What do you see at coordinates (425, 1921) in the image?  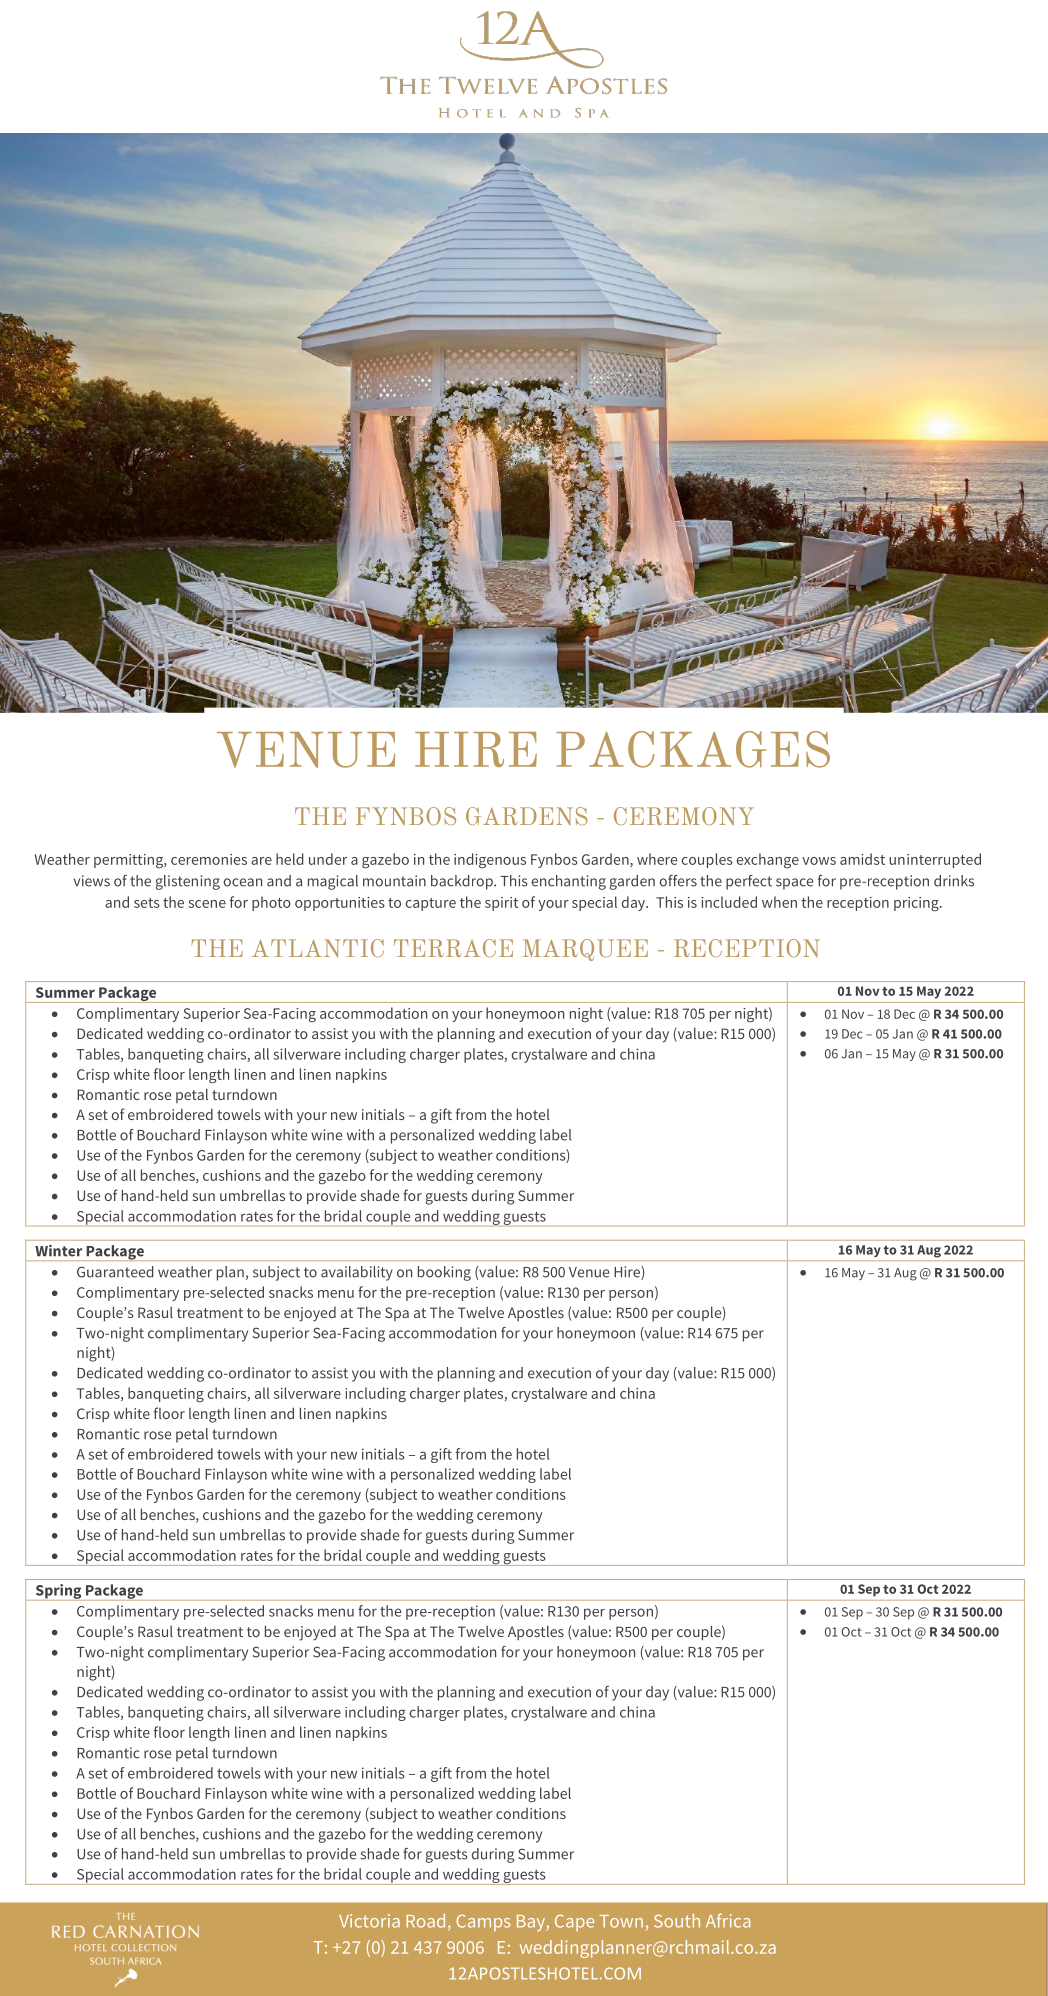 I see `Road` at bounding box center [425, 1921].
